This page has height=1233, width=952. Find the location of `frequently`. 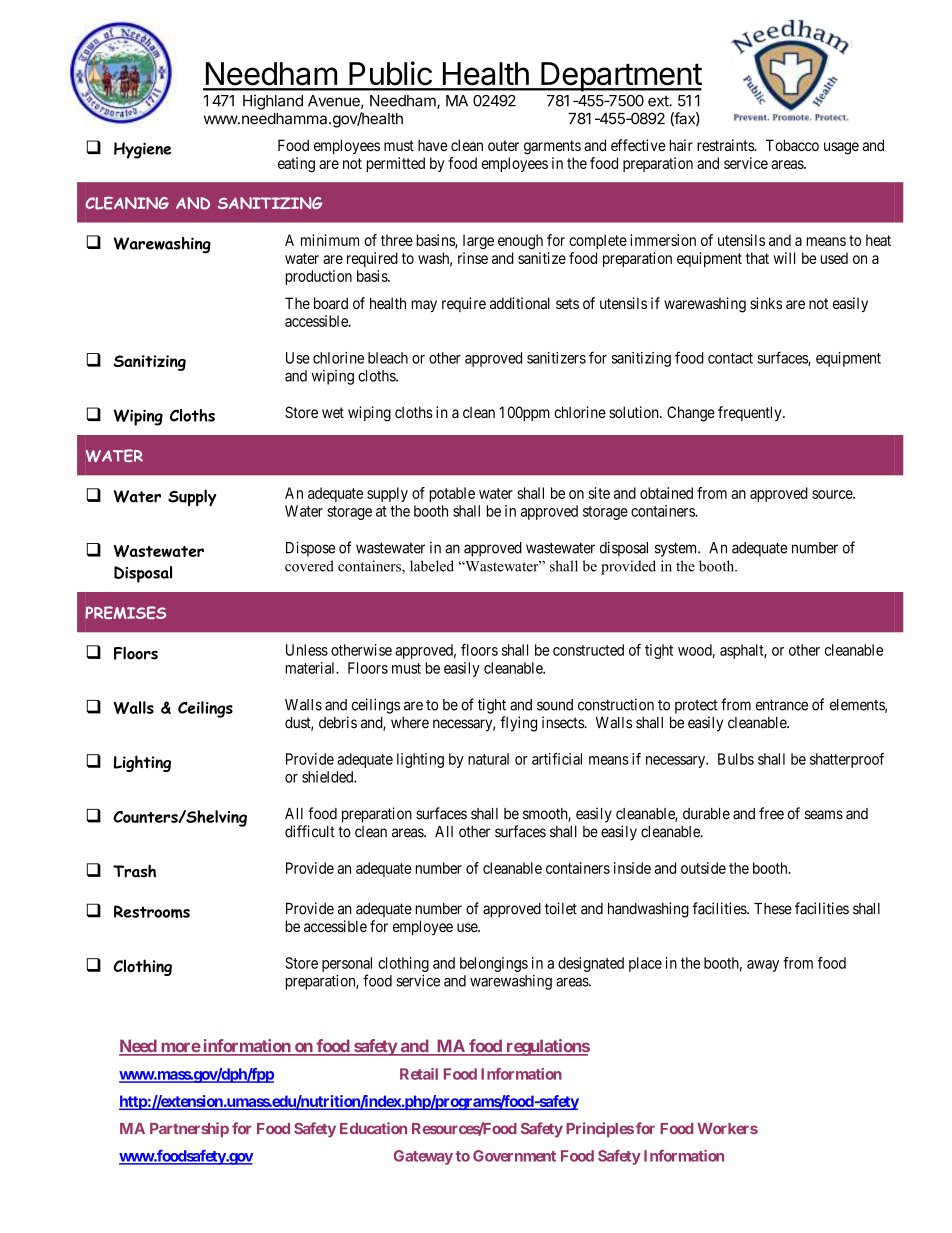

frequently is located at coordinates (751, 413).
